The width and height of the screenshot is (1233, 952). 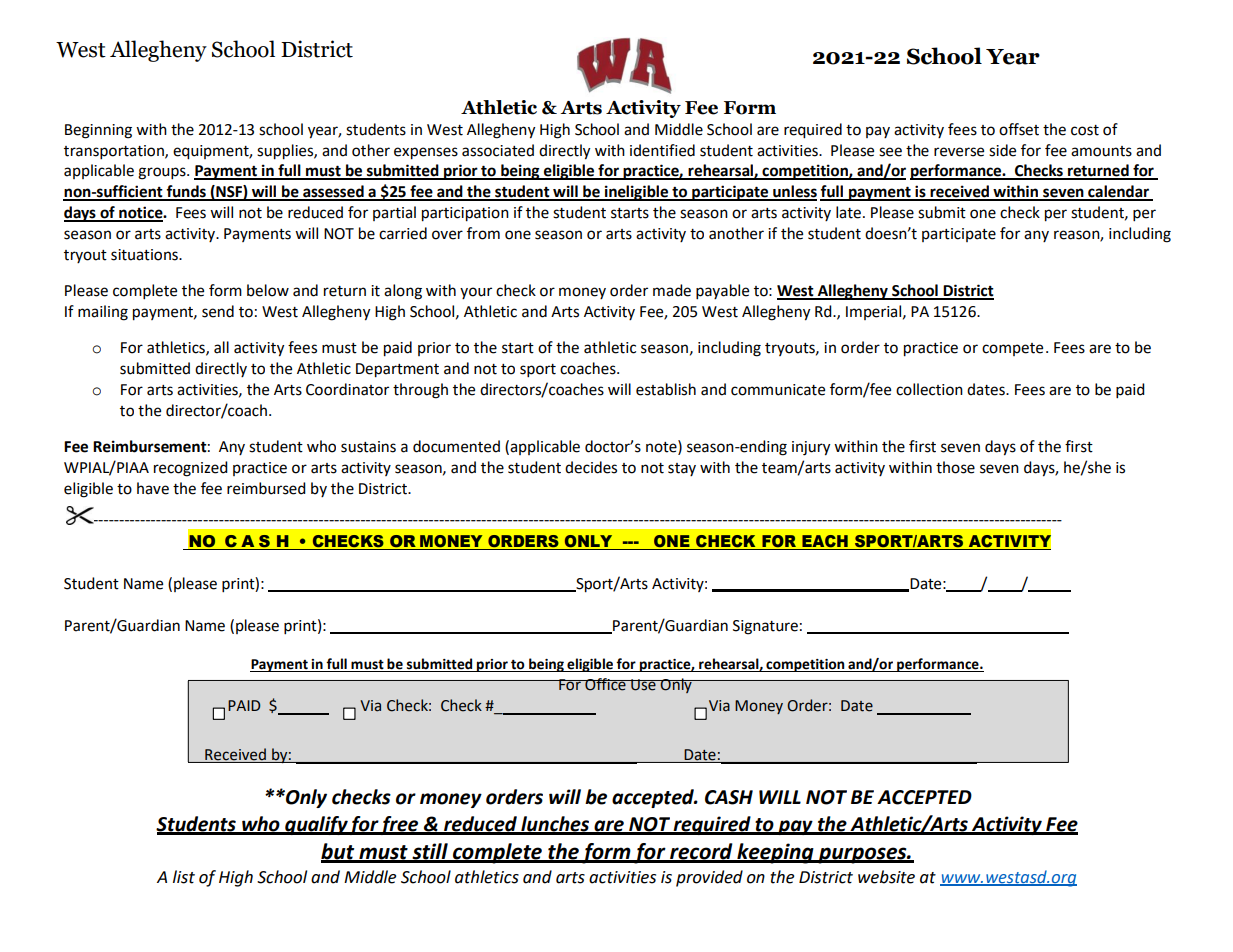 What do you see at coordinates (163, 173) in the screenshot?
I see `groups` at bounding box center [163, 173].
